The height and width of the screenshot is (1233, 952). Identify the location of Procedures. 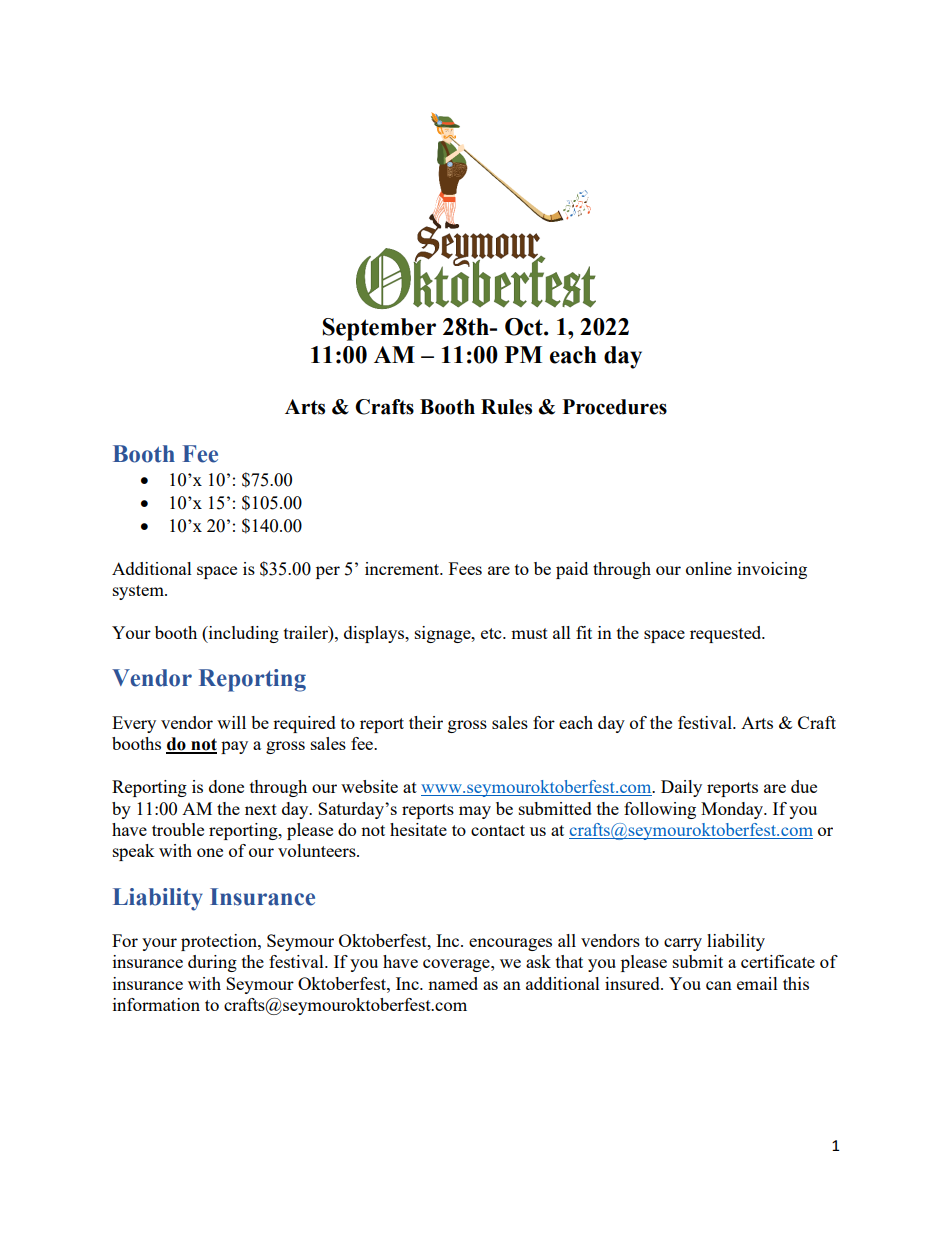
(615, 407).
